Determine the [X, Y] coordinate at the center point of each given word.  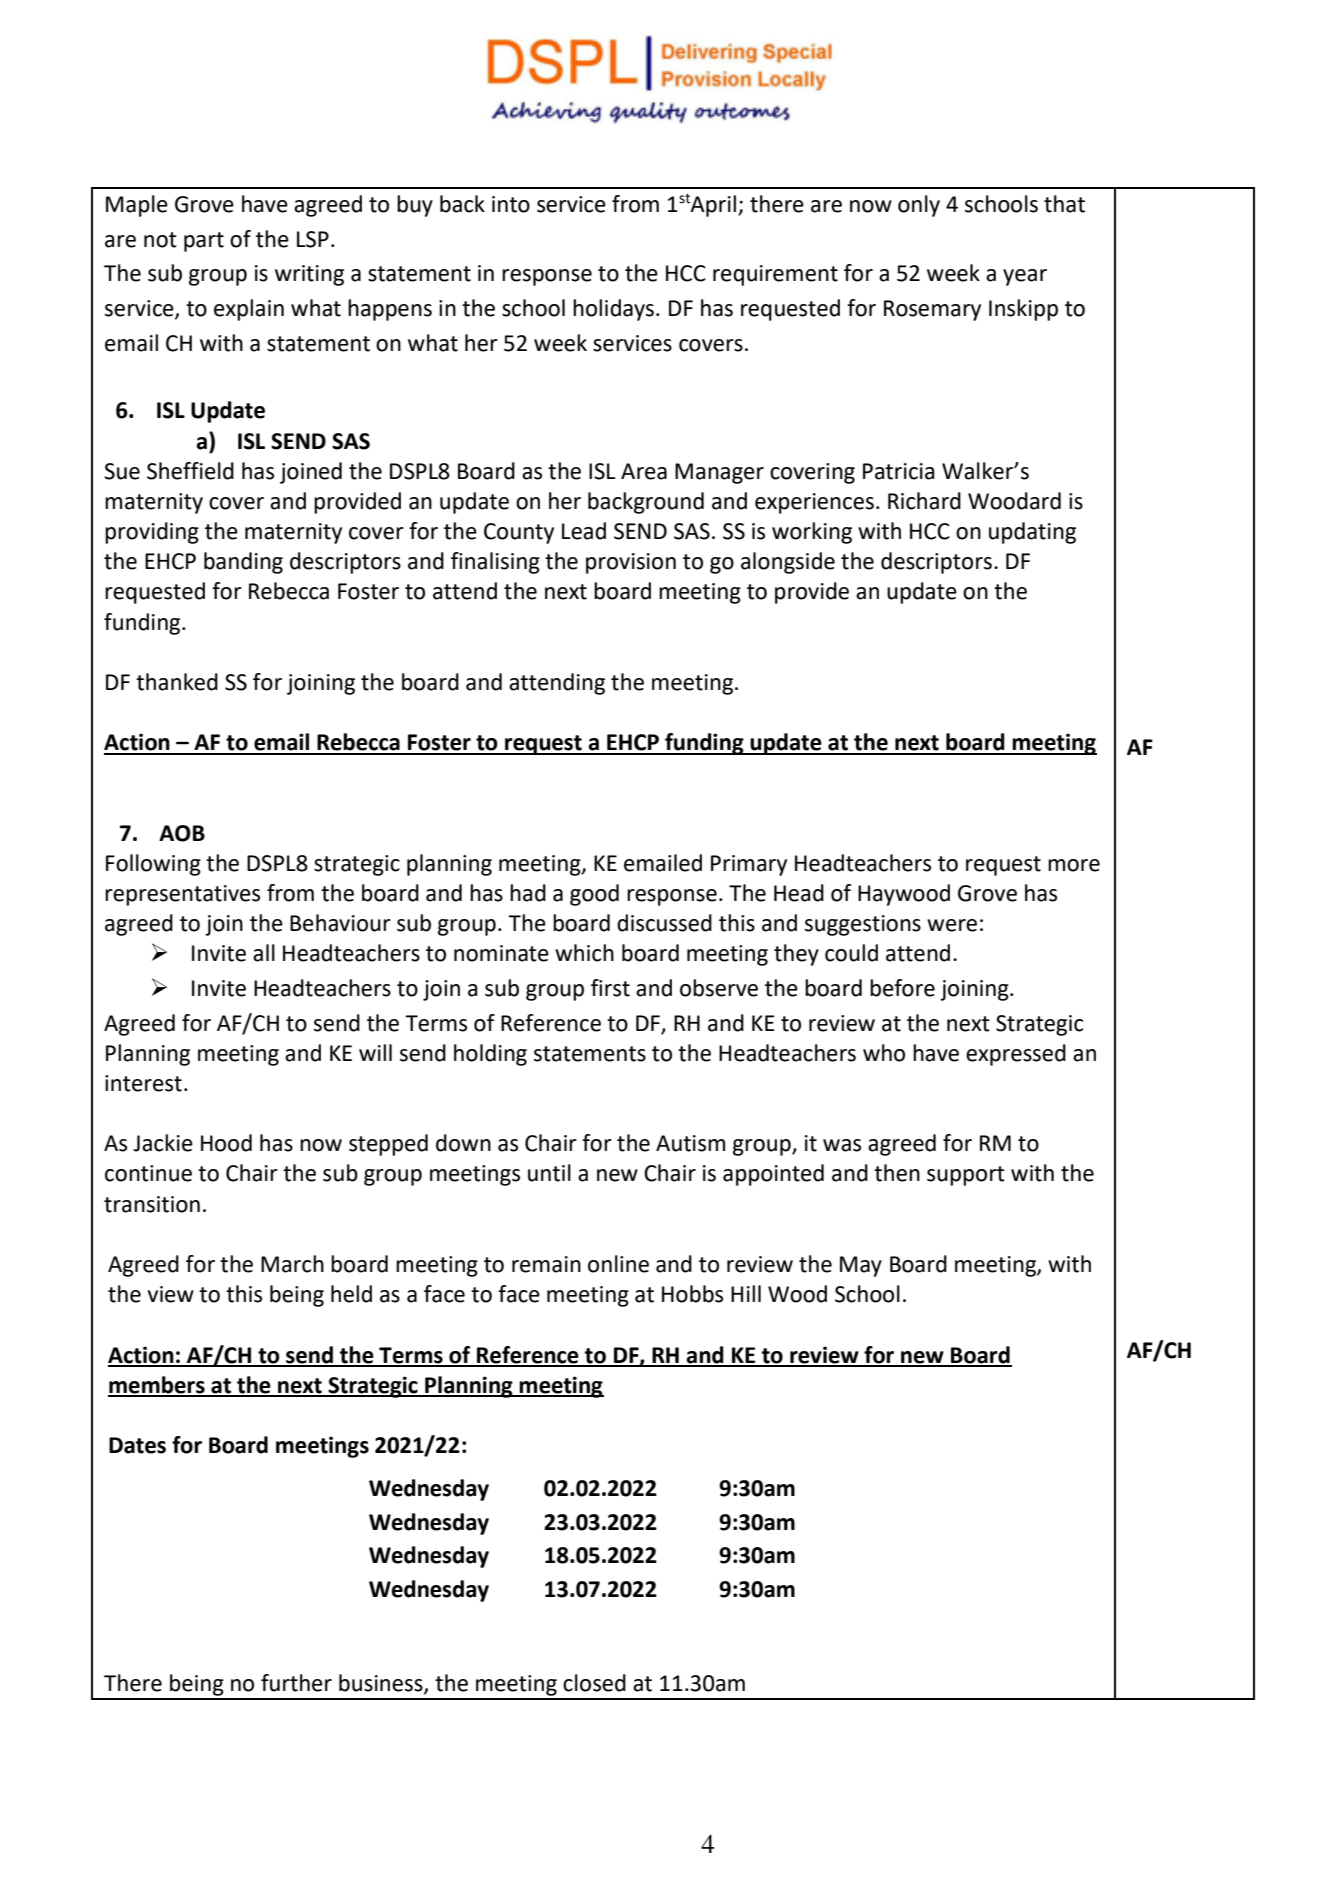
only [919, 206]
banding [243, 563]
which [584, 953]
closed [594, 1683]
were [952, 925]
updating [1032, 533]
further [296, 1683]
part [204, 242]
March [292, 1264]
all [264, 953]
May [861, 1266]
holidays [613, 310]
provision [631, 563]
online [618, 1264]
